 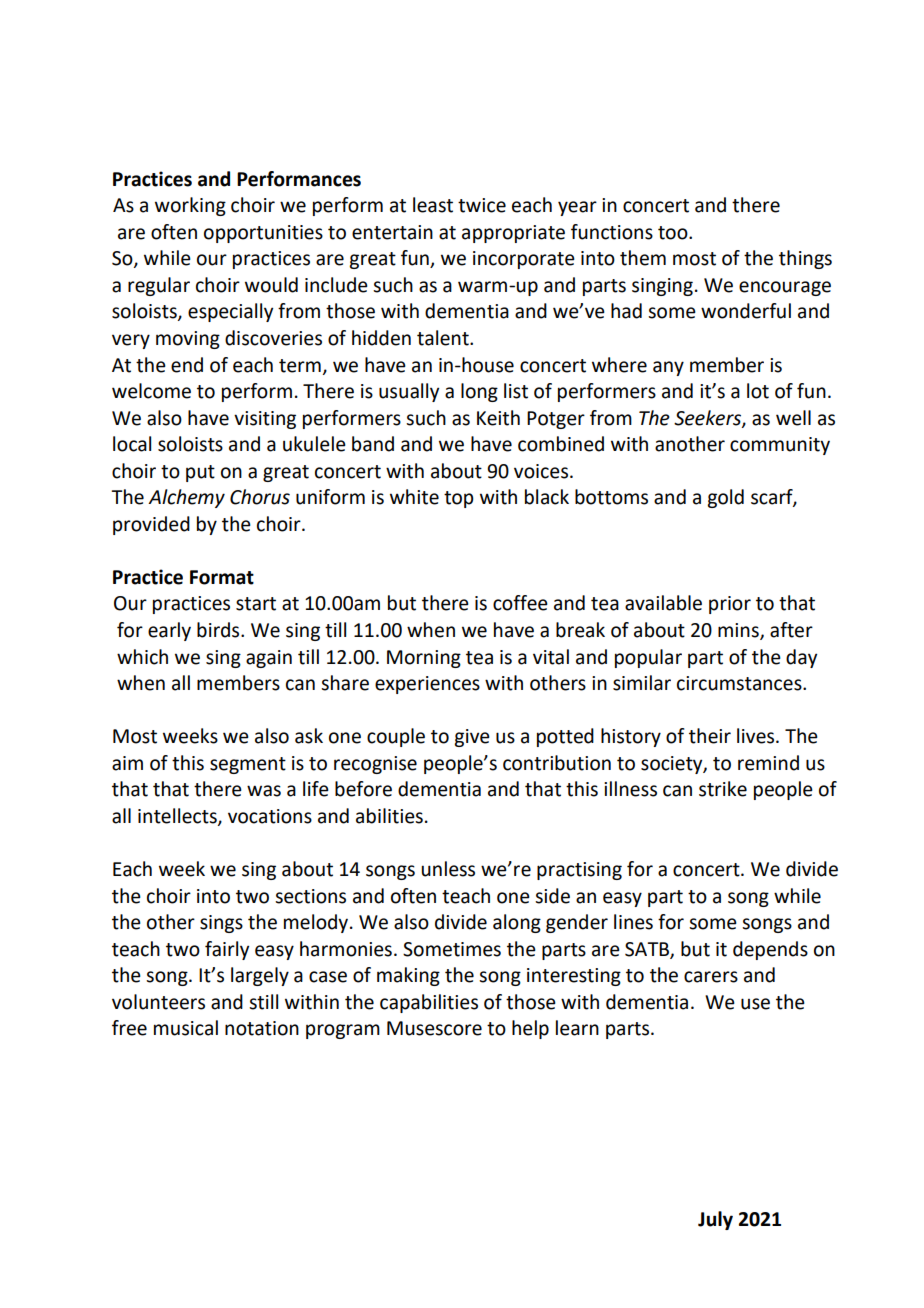 What do you see at coordinates (482, 205) in the image?
I see `twice` at bounding box center [482, 205].
